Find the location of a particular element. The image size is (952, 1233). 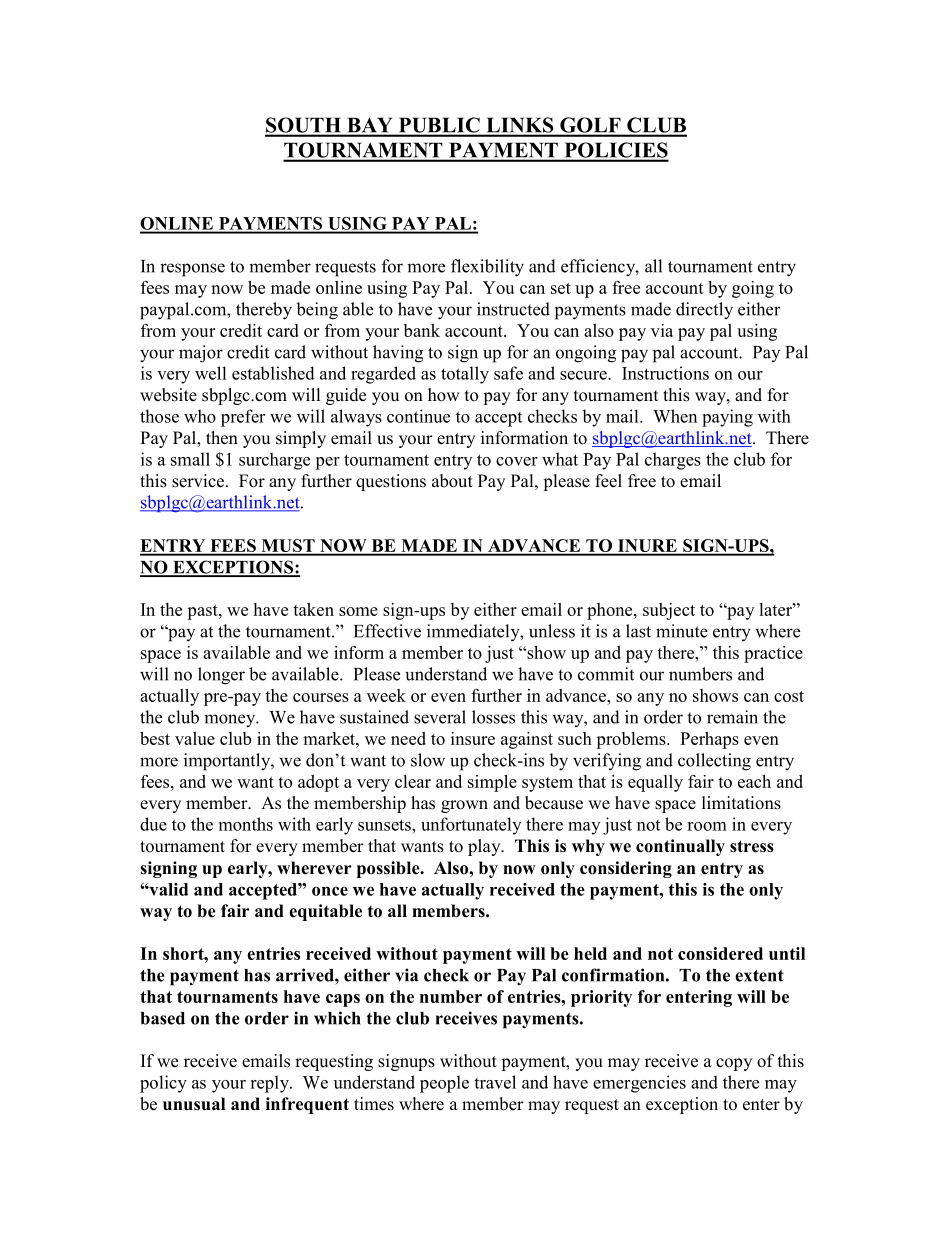

losses is located at coordinates (493, 717).
